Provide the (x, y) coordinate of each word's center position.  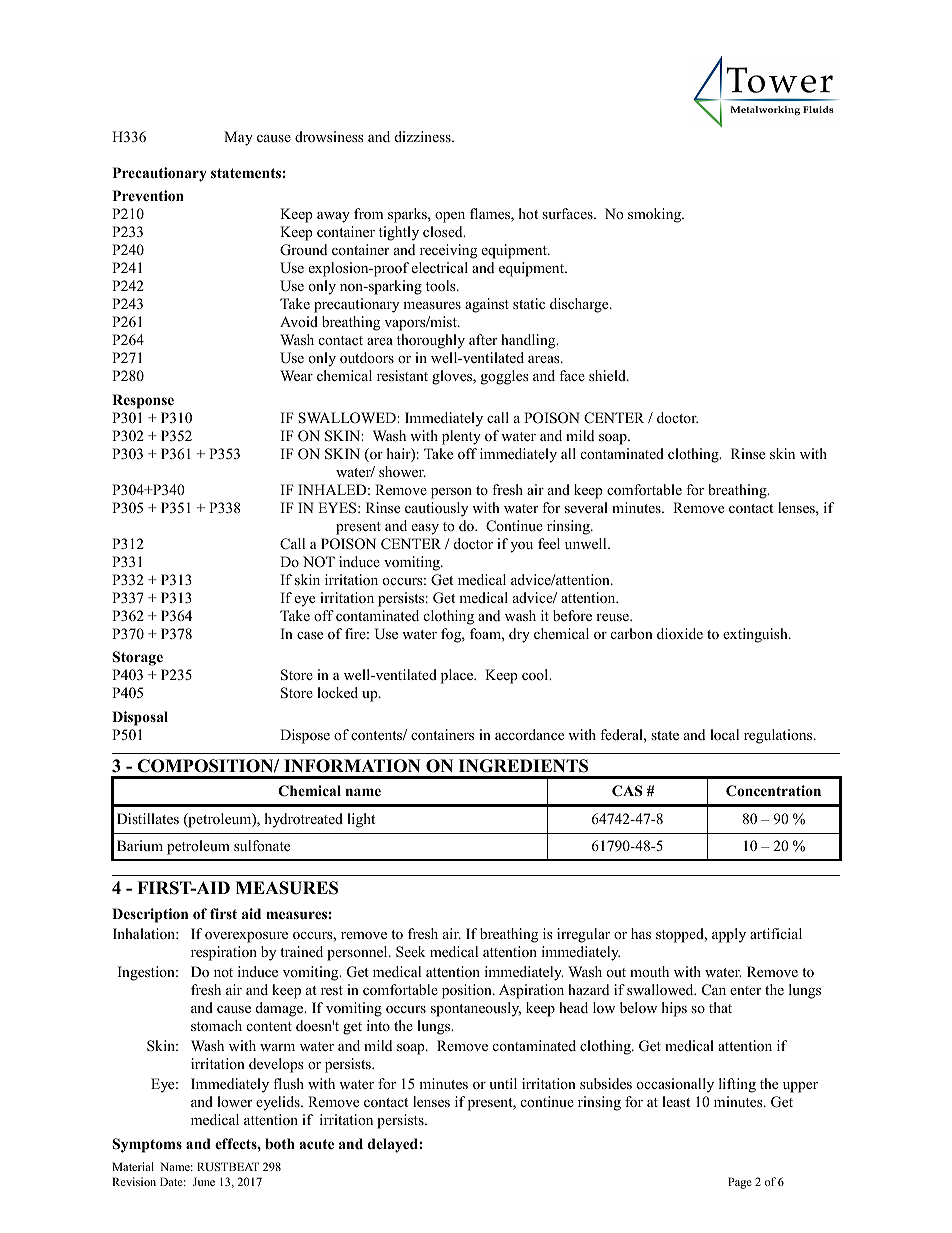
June (204, 1181)
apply (729, 935)
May (238, 138)
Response (143, 401)
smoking (656, 215)
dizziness (424, 136)
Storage (138, 658)
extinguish (756, 635)
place (458, 676)
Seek (410, 952)
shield (608, 375)
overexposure (246, 937)
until (503, 1083)
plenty (461, 437)
